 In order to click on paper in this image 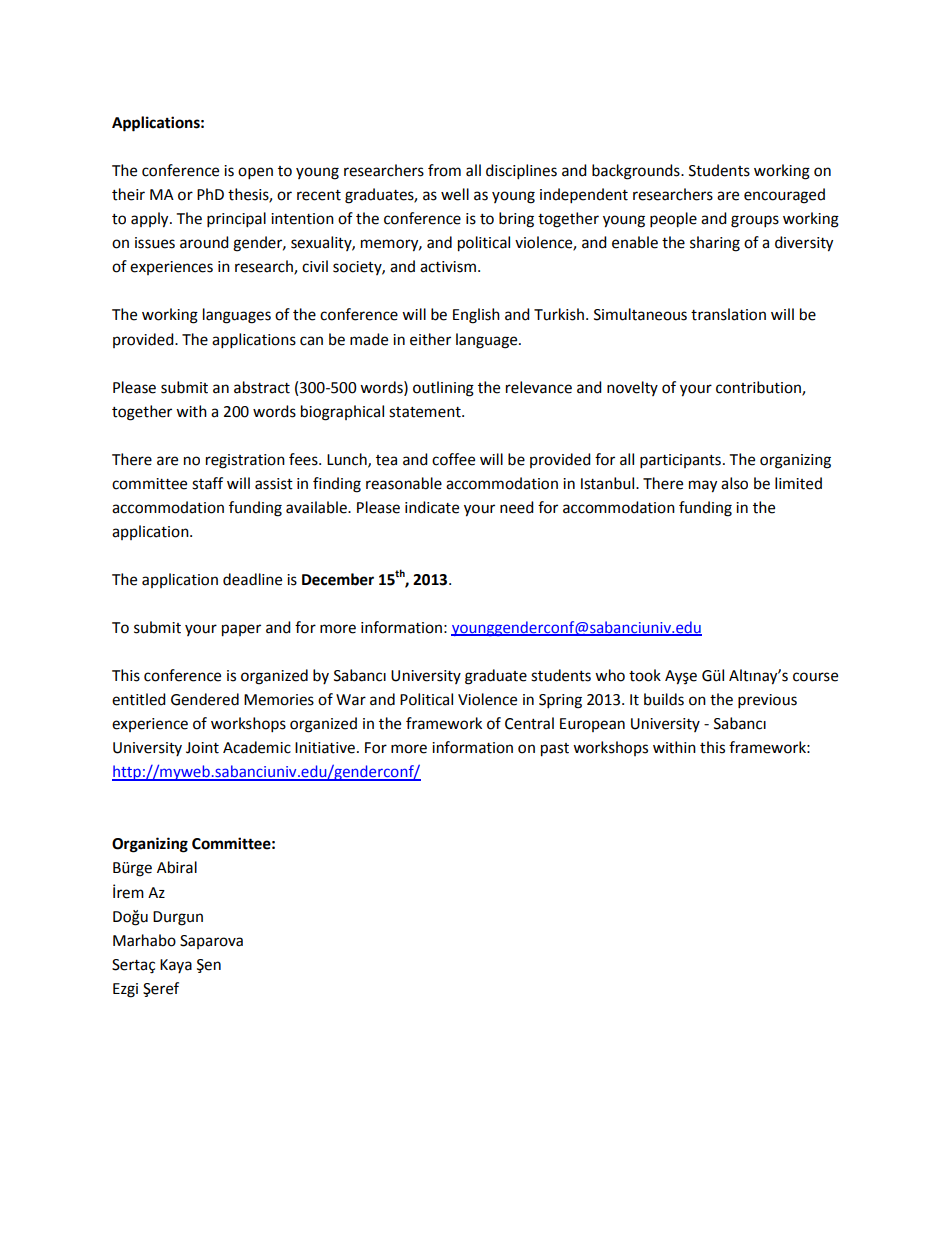, I will do `click(241, 630)`.
